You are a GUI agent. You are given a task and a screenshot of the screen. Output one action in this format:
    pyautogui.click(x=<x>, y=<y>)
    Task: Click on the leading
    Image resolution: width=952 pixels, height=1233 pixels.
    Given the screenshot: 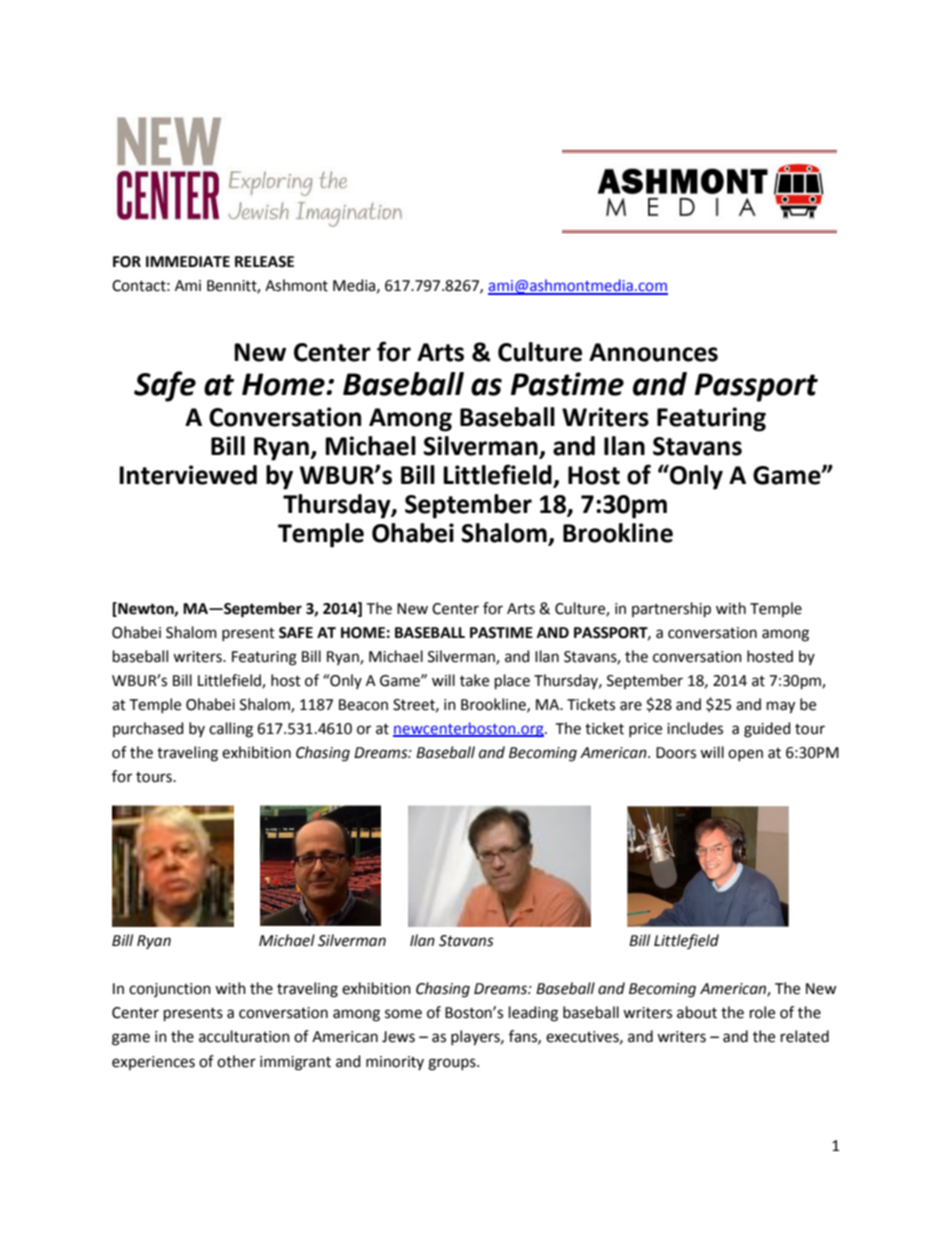 What is the action you would take?
    pyautogui.click(x=533, y=1014)
